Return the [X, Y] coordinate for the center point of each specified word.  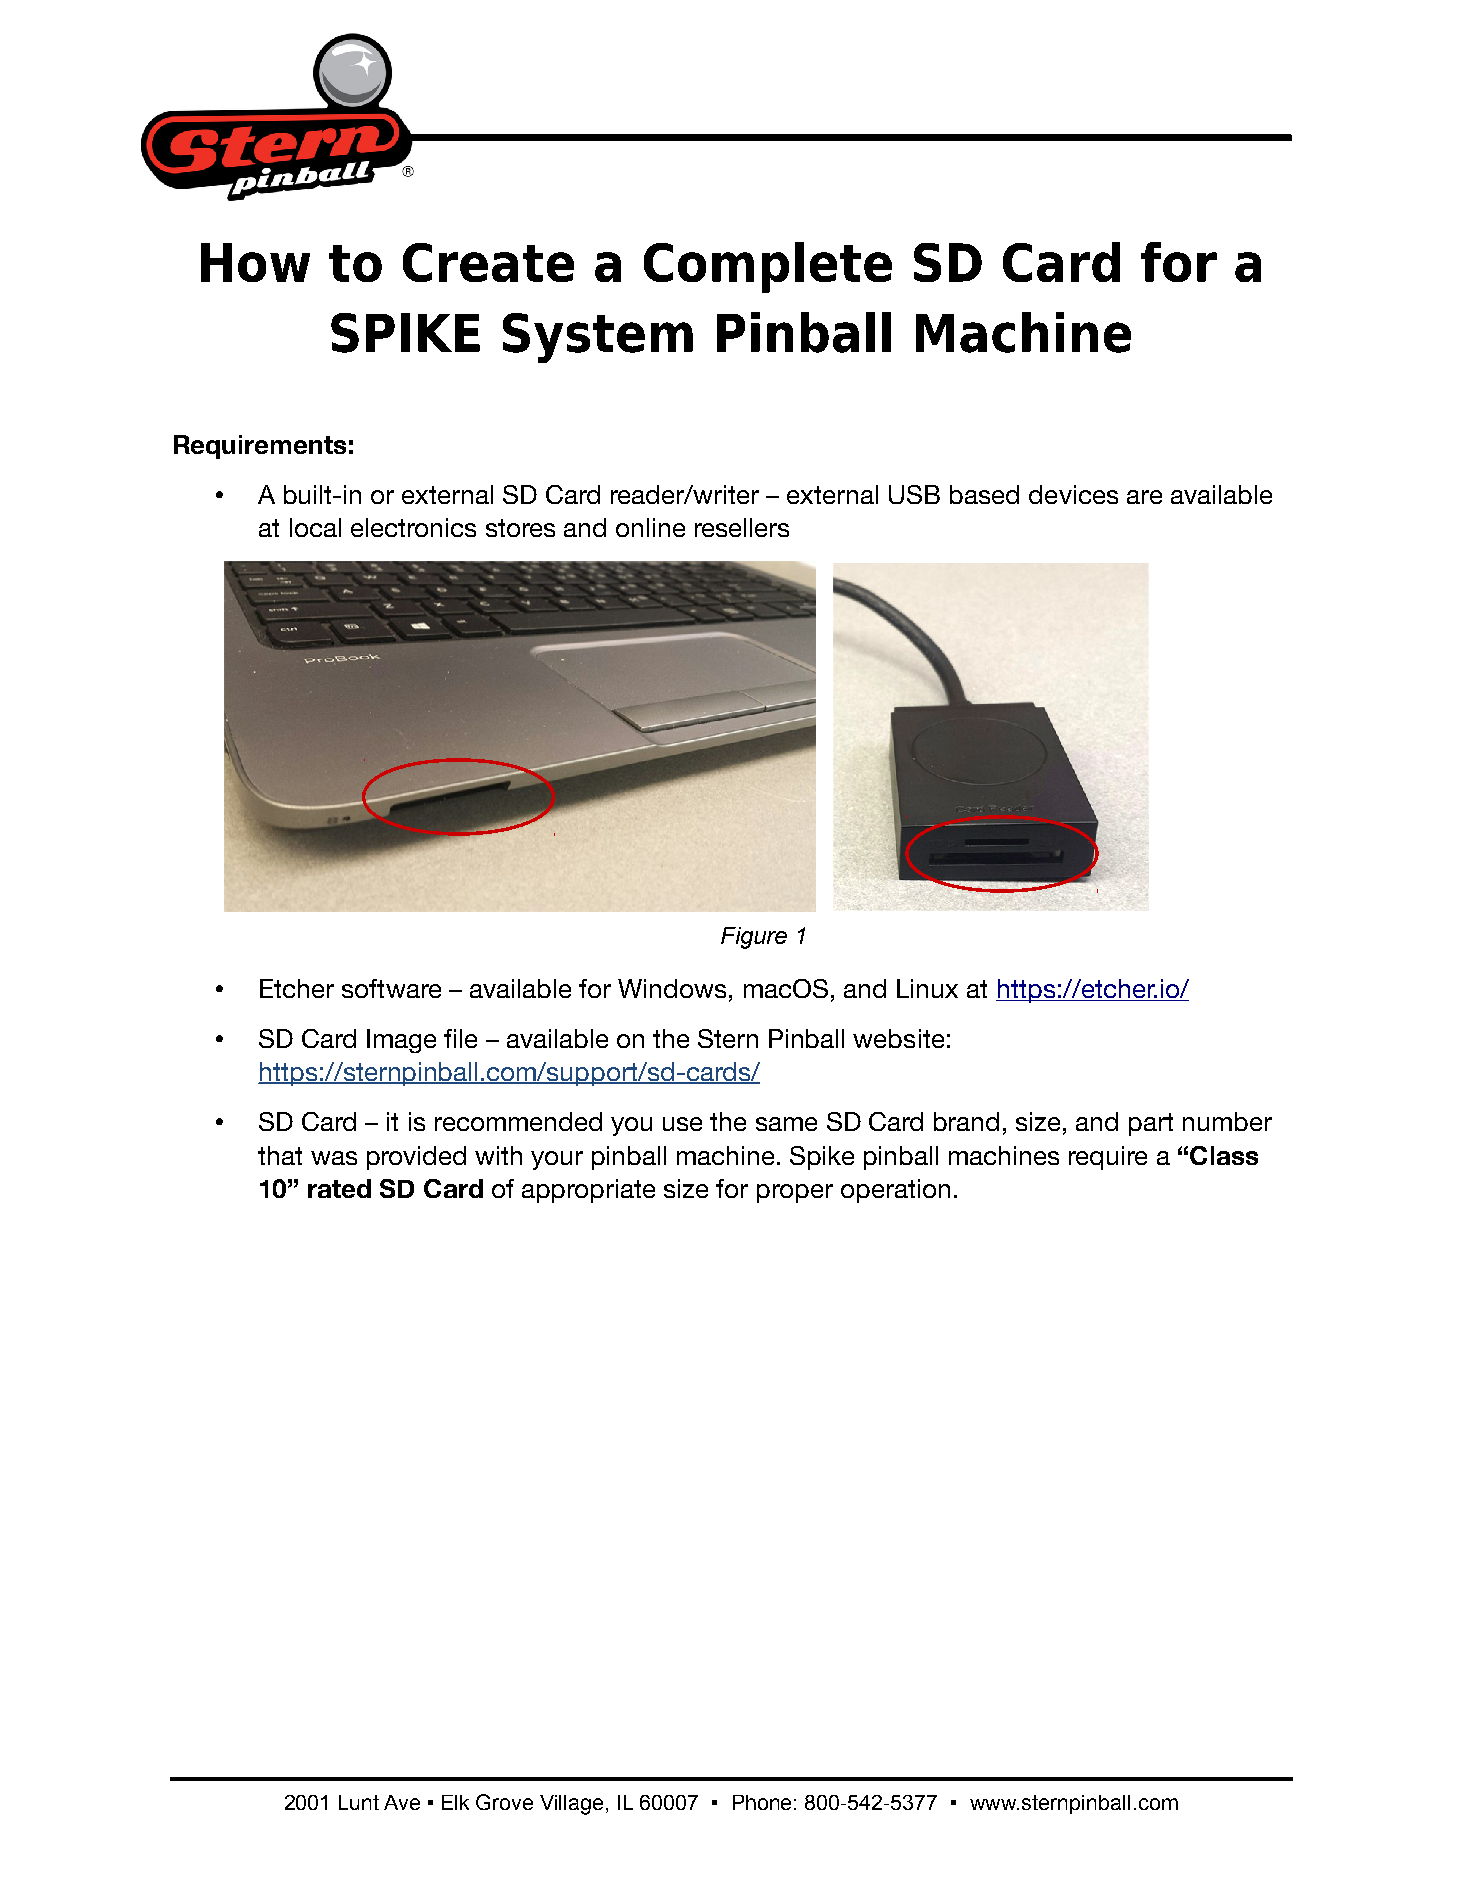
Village [571, 1805]
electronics [413, 527]
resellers [742, 527]
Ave [402, 1802]
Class [1224, 1155]
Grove [504, 1802]
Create [488, 262]
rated [339, 1188]
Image [401, 1041]
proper [795, 1193]
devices [1073, 494]
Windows [672, 988]
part [1151, 1124]
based [984, 494]
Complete [768, 267]
